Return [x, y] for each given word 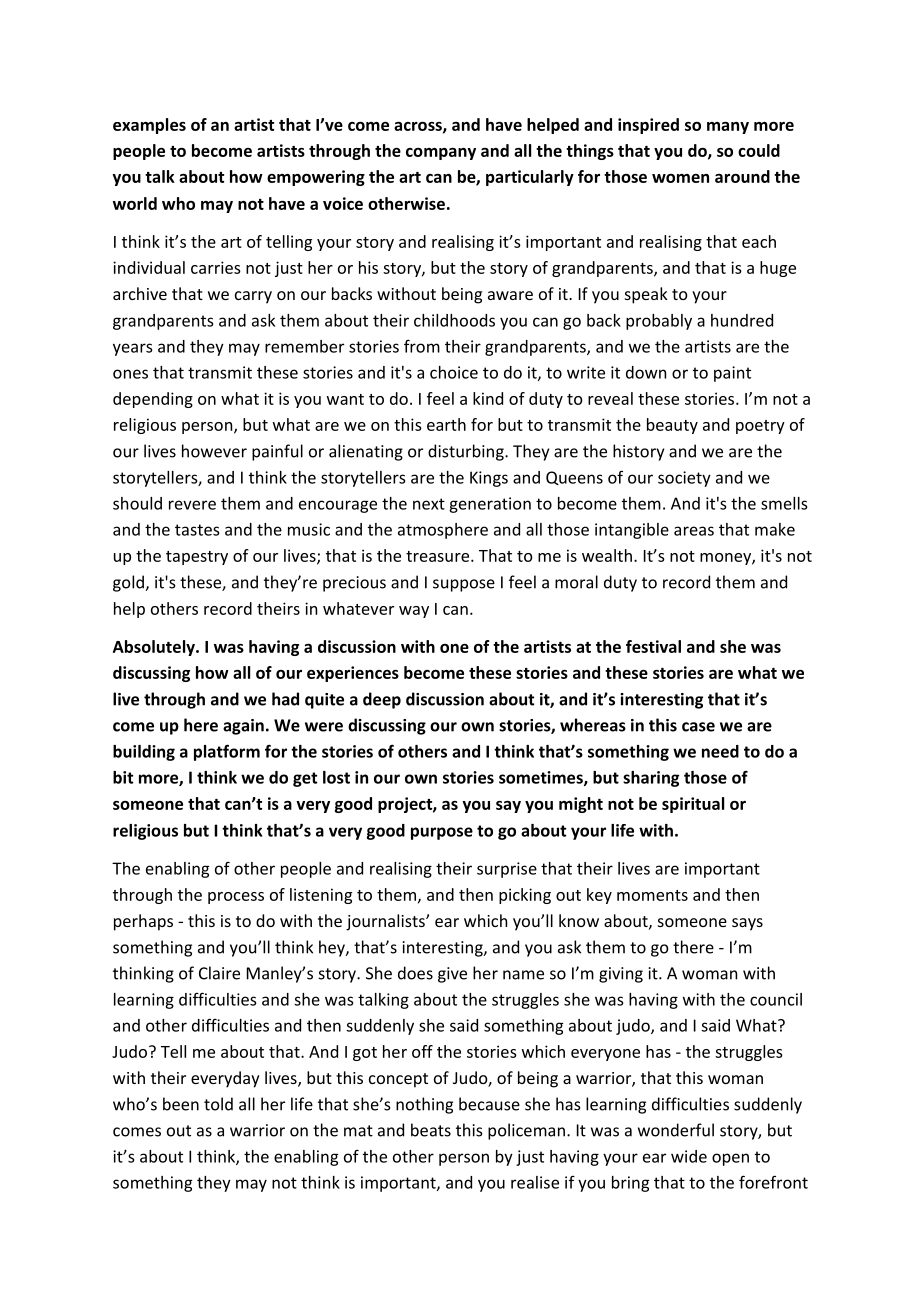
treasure [437, 556]
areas [694, 531]
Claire [219, 973]
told [218, 1104]
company [441, 154]
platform [227, 752]
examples [149, 126]
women [680, 178]
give [452, 975]
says [747, 924]
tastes [197, 530]
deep [382, 700]
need [720, 751]
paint [732, 374]
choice [454, 372]
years [132, 349]
